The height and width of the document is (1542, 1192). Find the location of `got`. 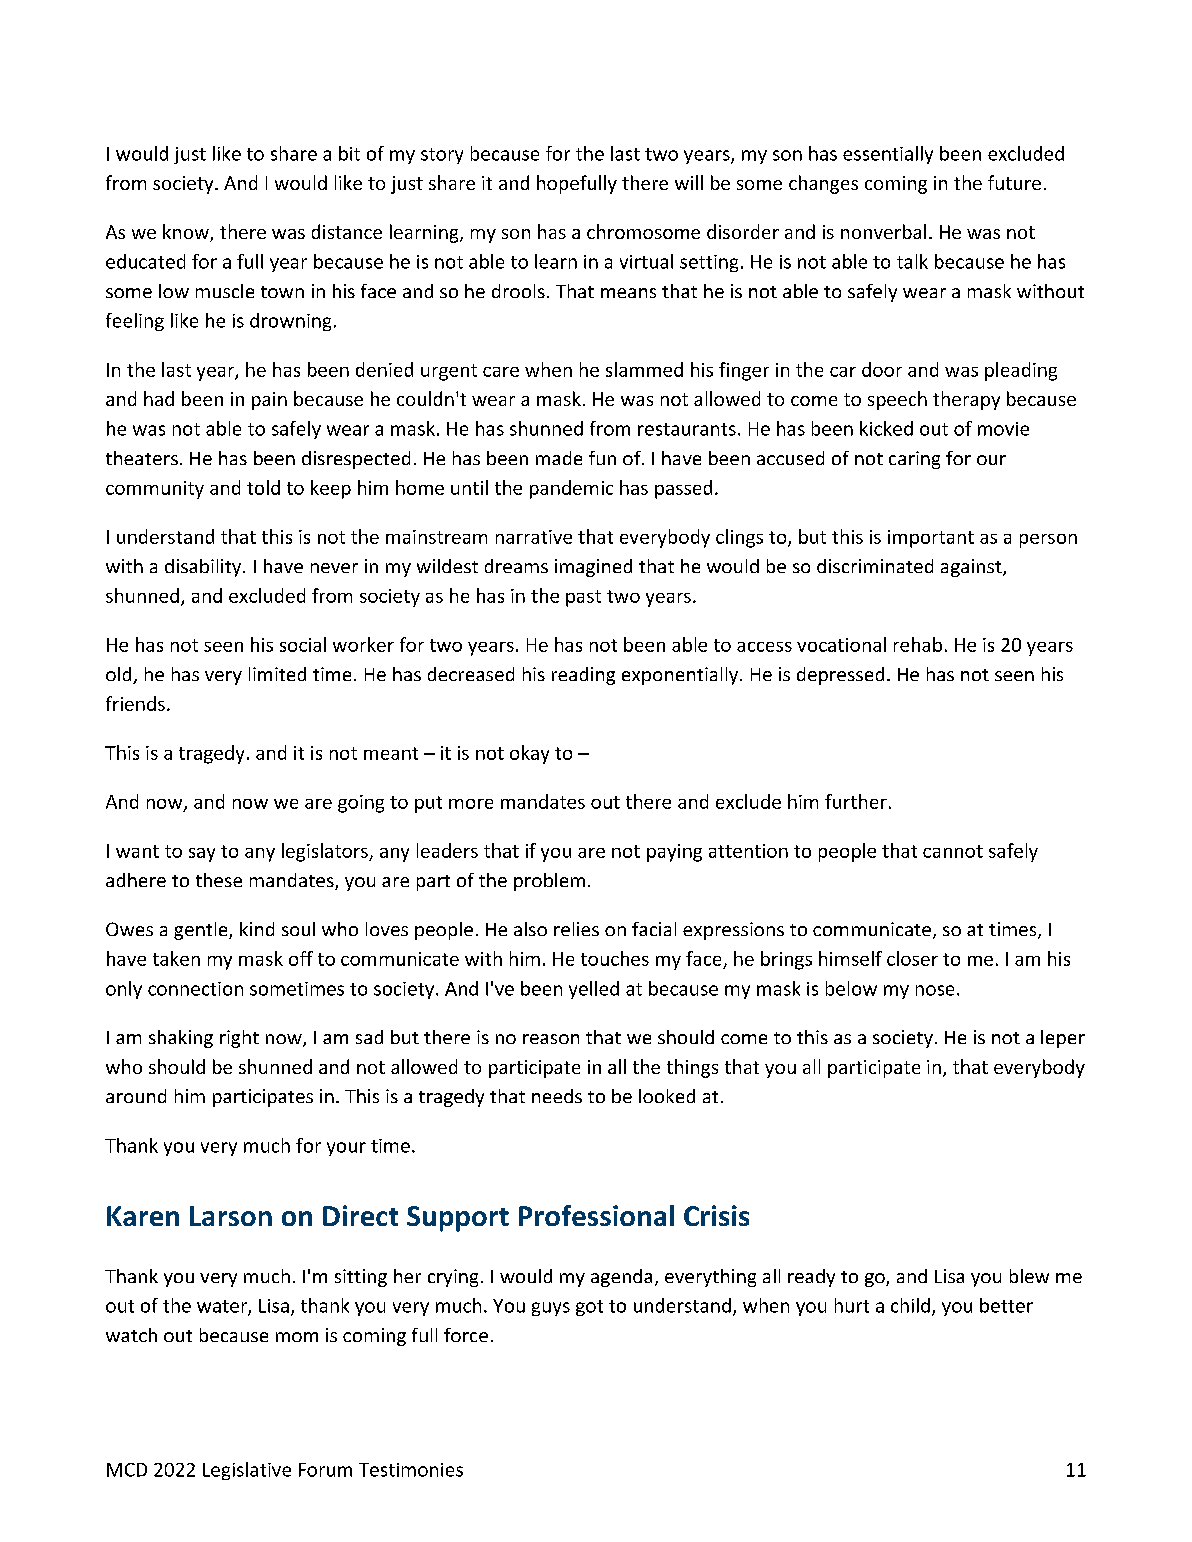

got is located at coordinates (589, 1308).
